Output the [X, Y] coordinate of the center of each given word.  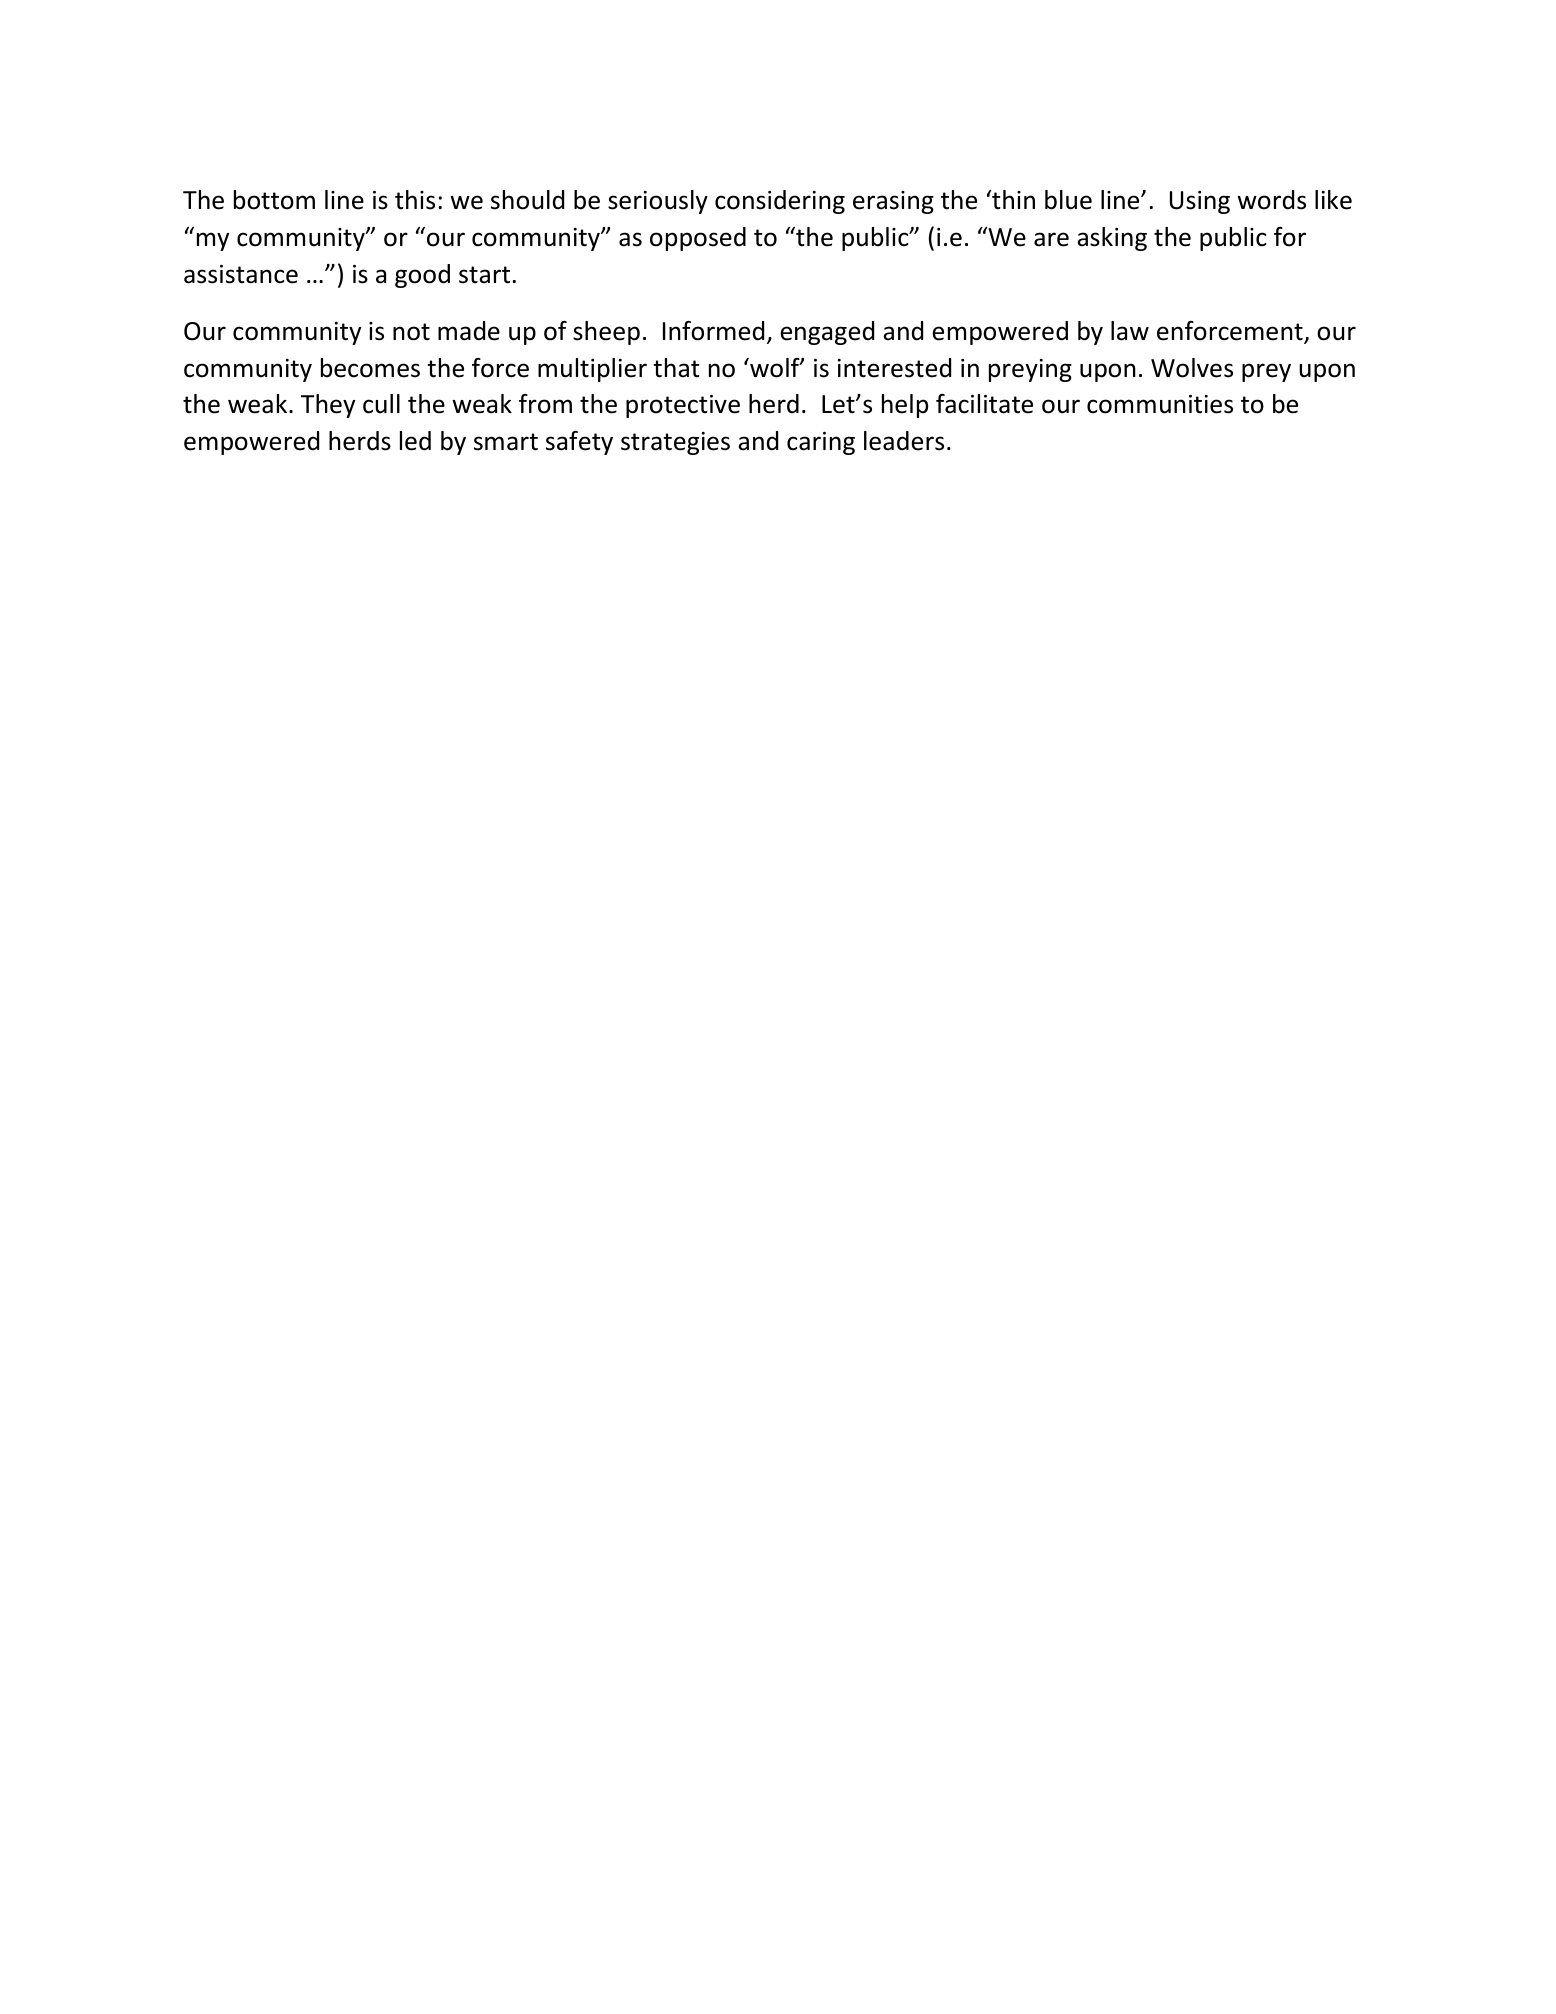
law [1130, 331]
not [411, 332]
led [415, 441]
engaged [827, 333]
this [415, 200]
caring [821, 443]
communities [1160, 404]
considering [780, 202]
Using [1200, 202]
